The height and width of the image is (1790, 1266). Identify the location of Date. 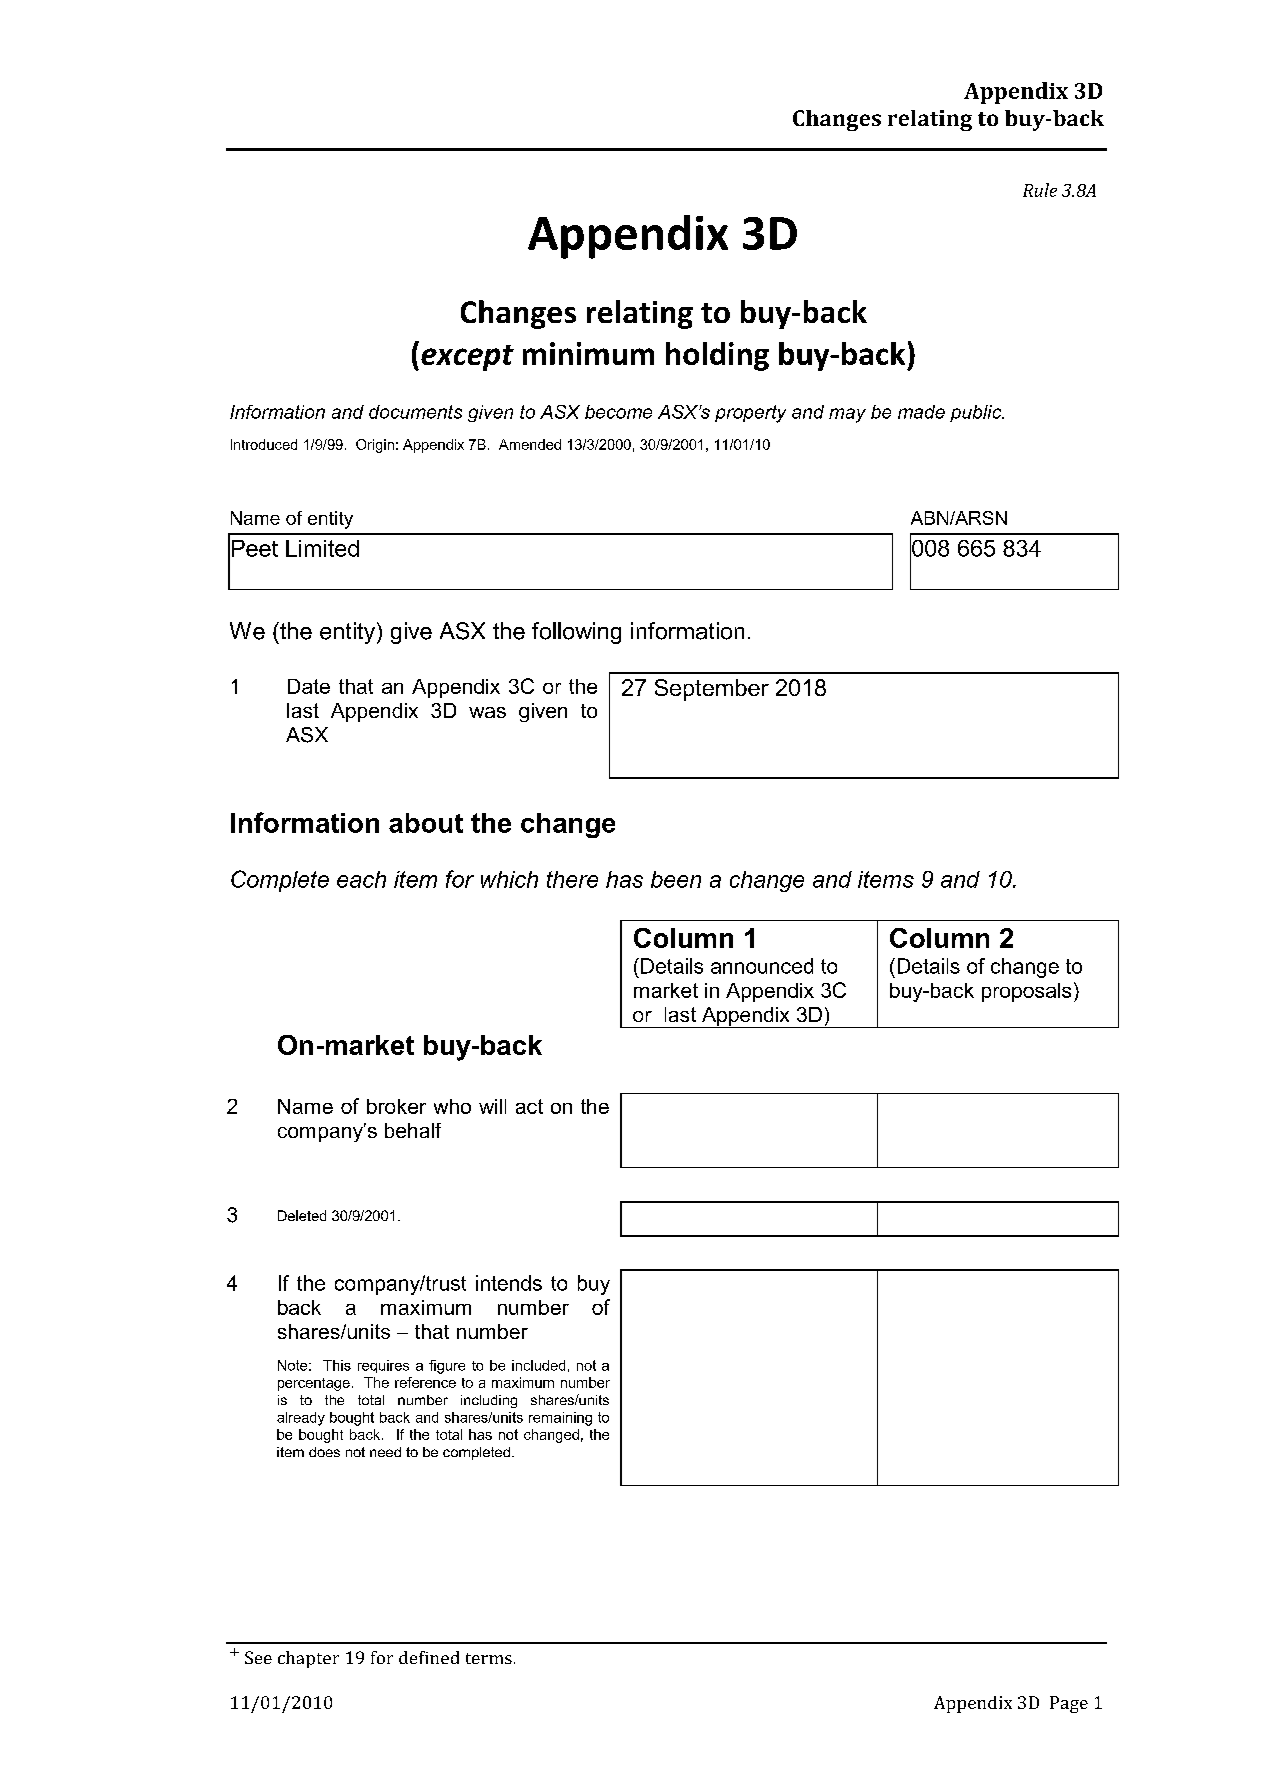
(309, 686).
